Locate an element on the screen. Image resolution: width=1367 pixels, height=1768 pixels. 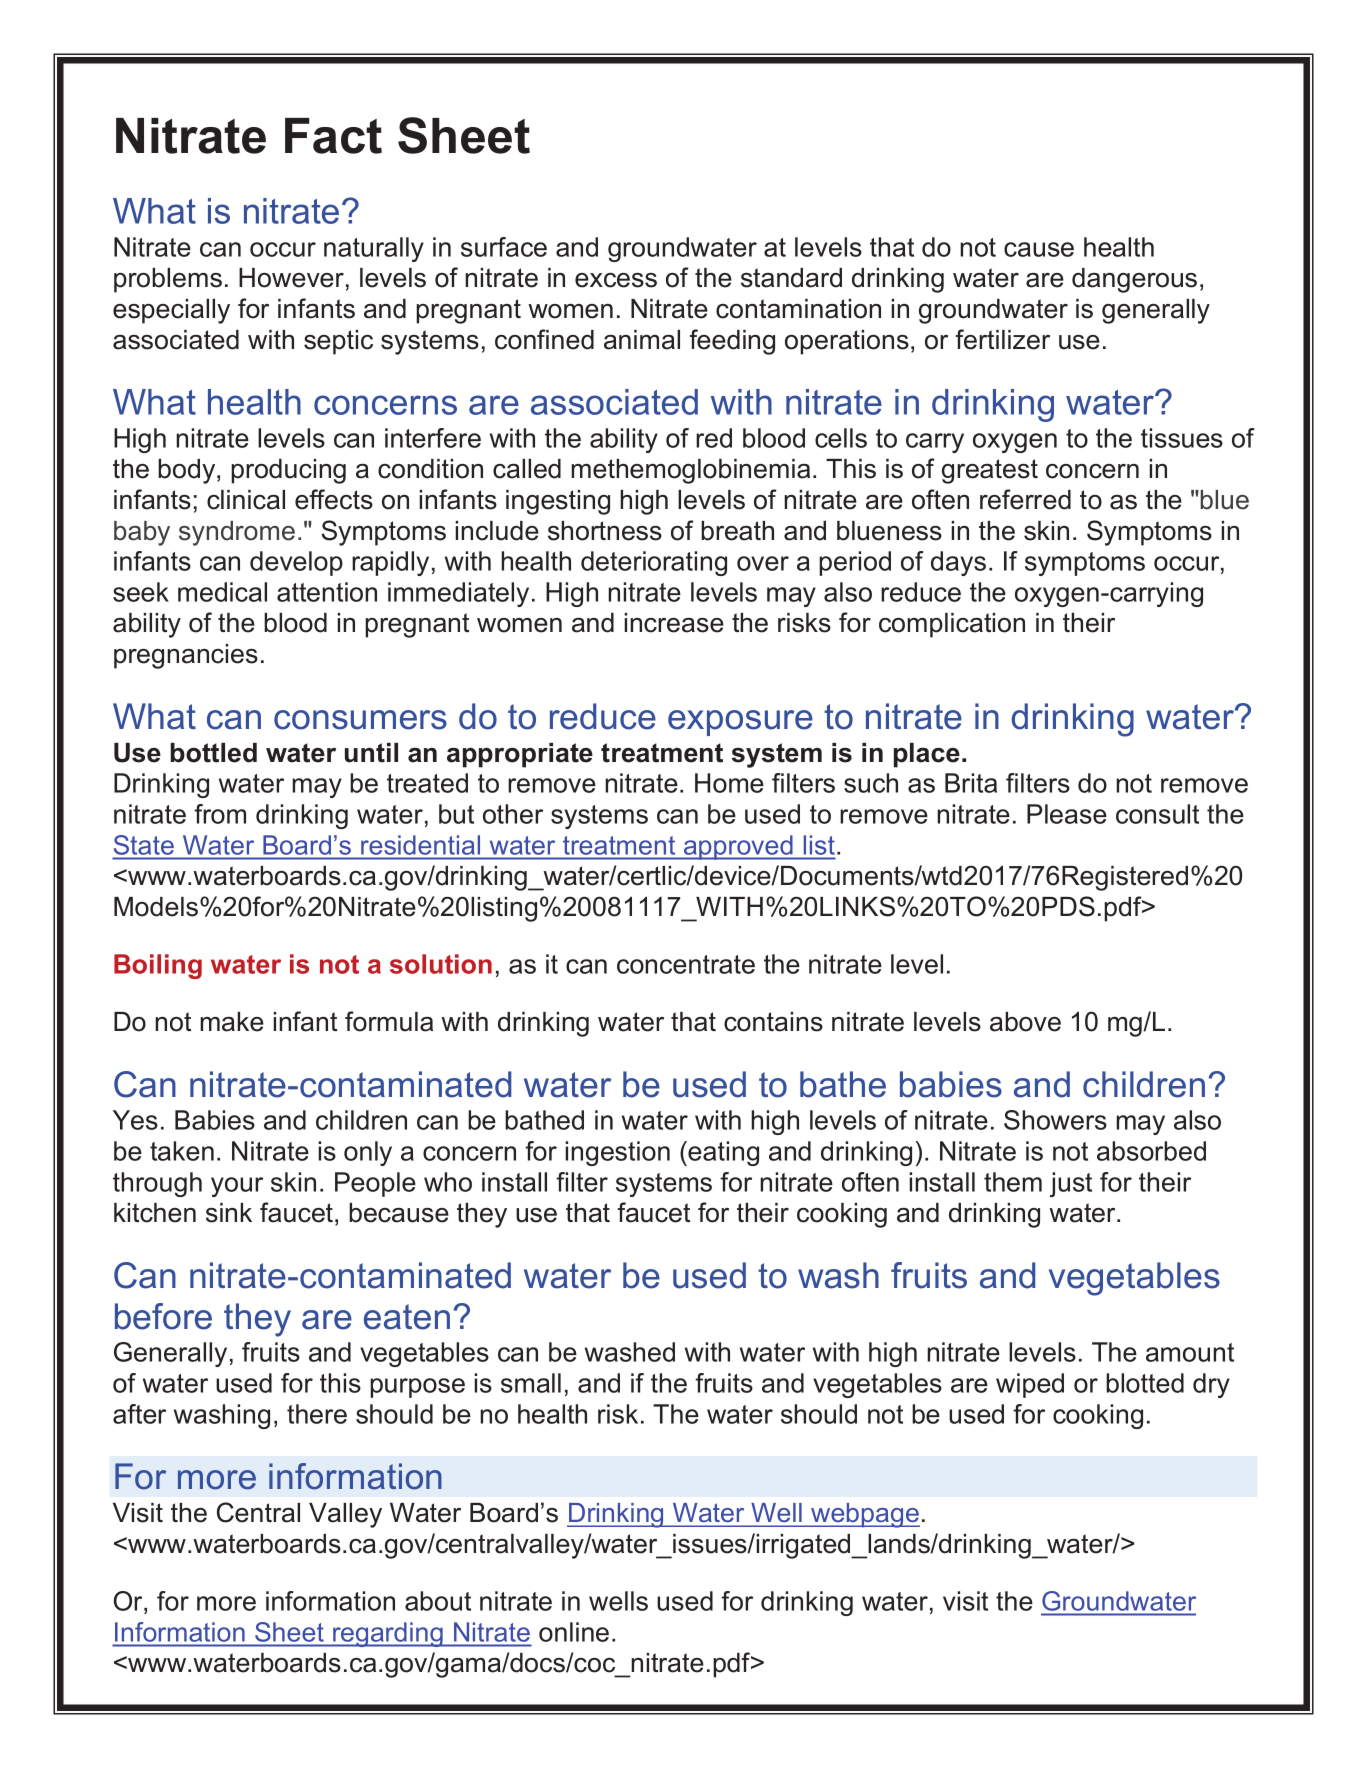
dangerous is located at coordinates (1134, 280).
